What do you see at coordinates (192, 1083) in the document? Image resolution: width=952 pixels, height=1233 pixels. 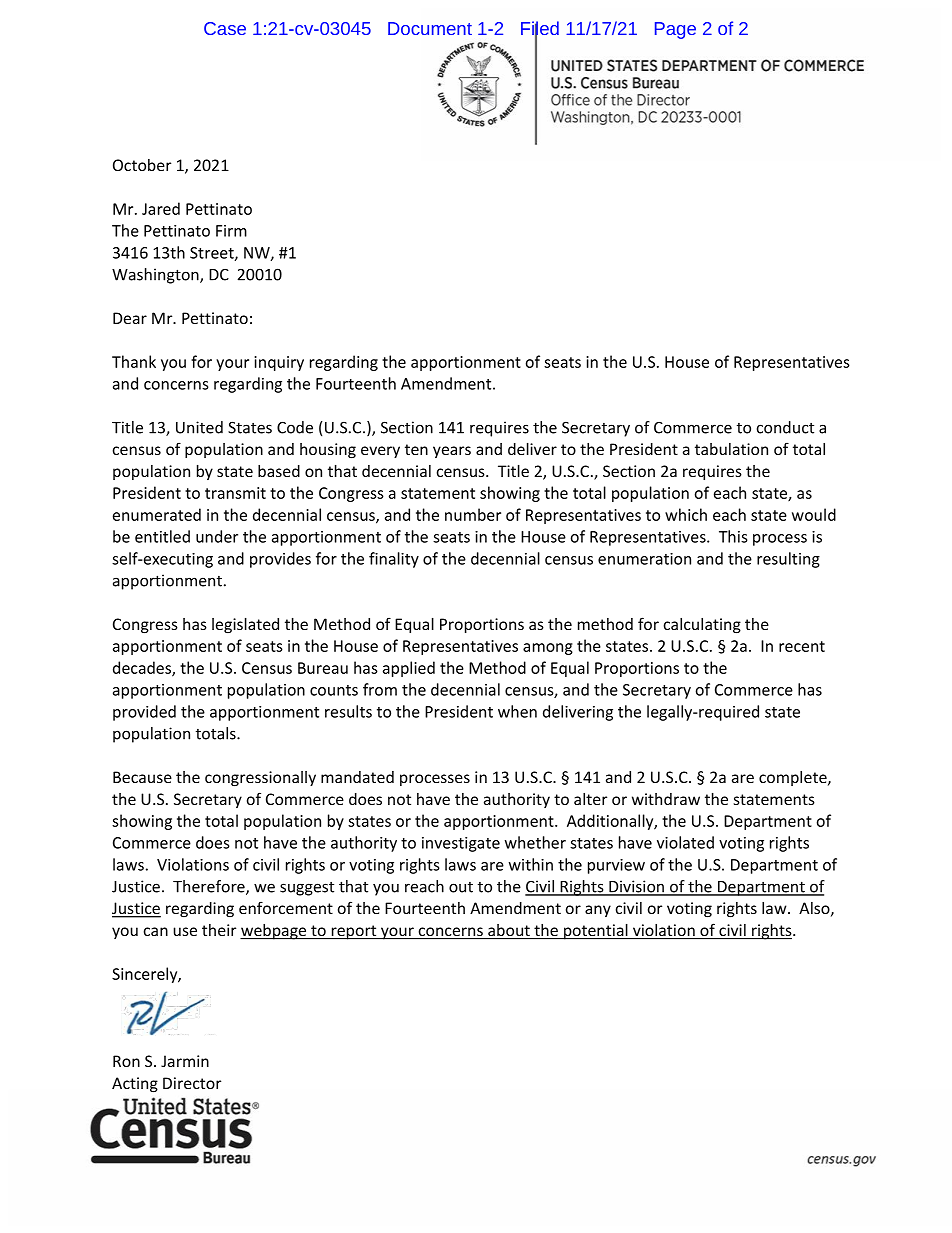 I see `Director` at bounding box center [192, 1083].
